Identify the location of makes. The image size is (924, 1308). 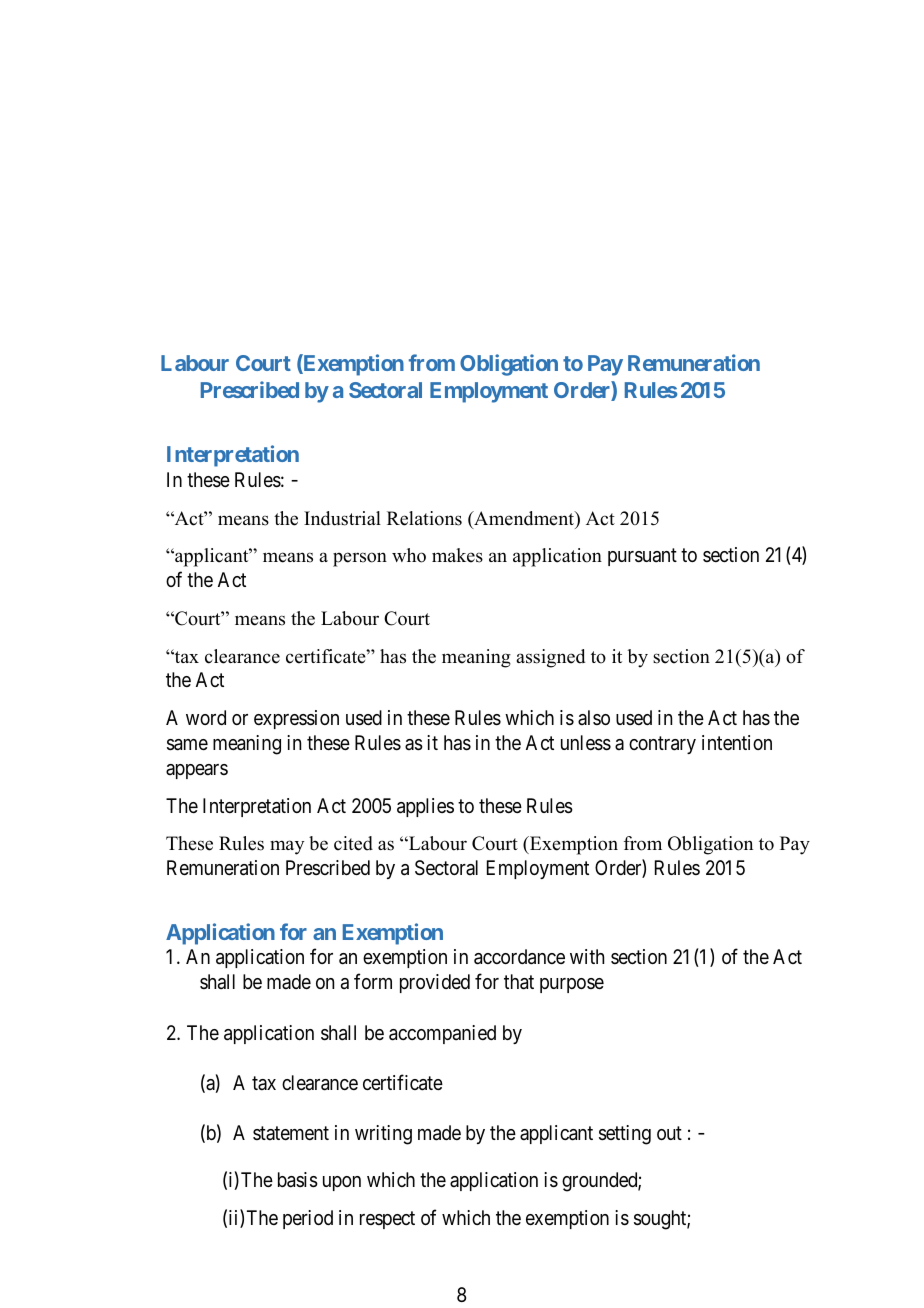
(457, 555).
